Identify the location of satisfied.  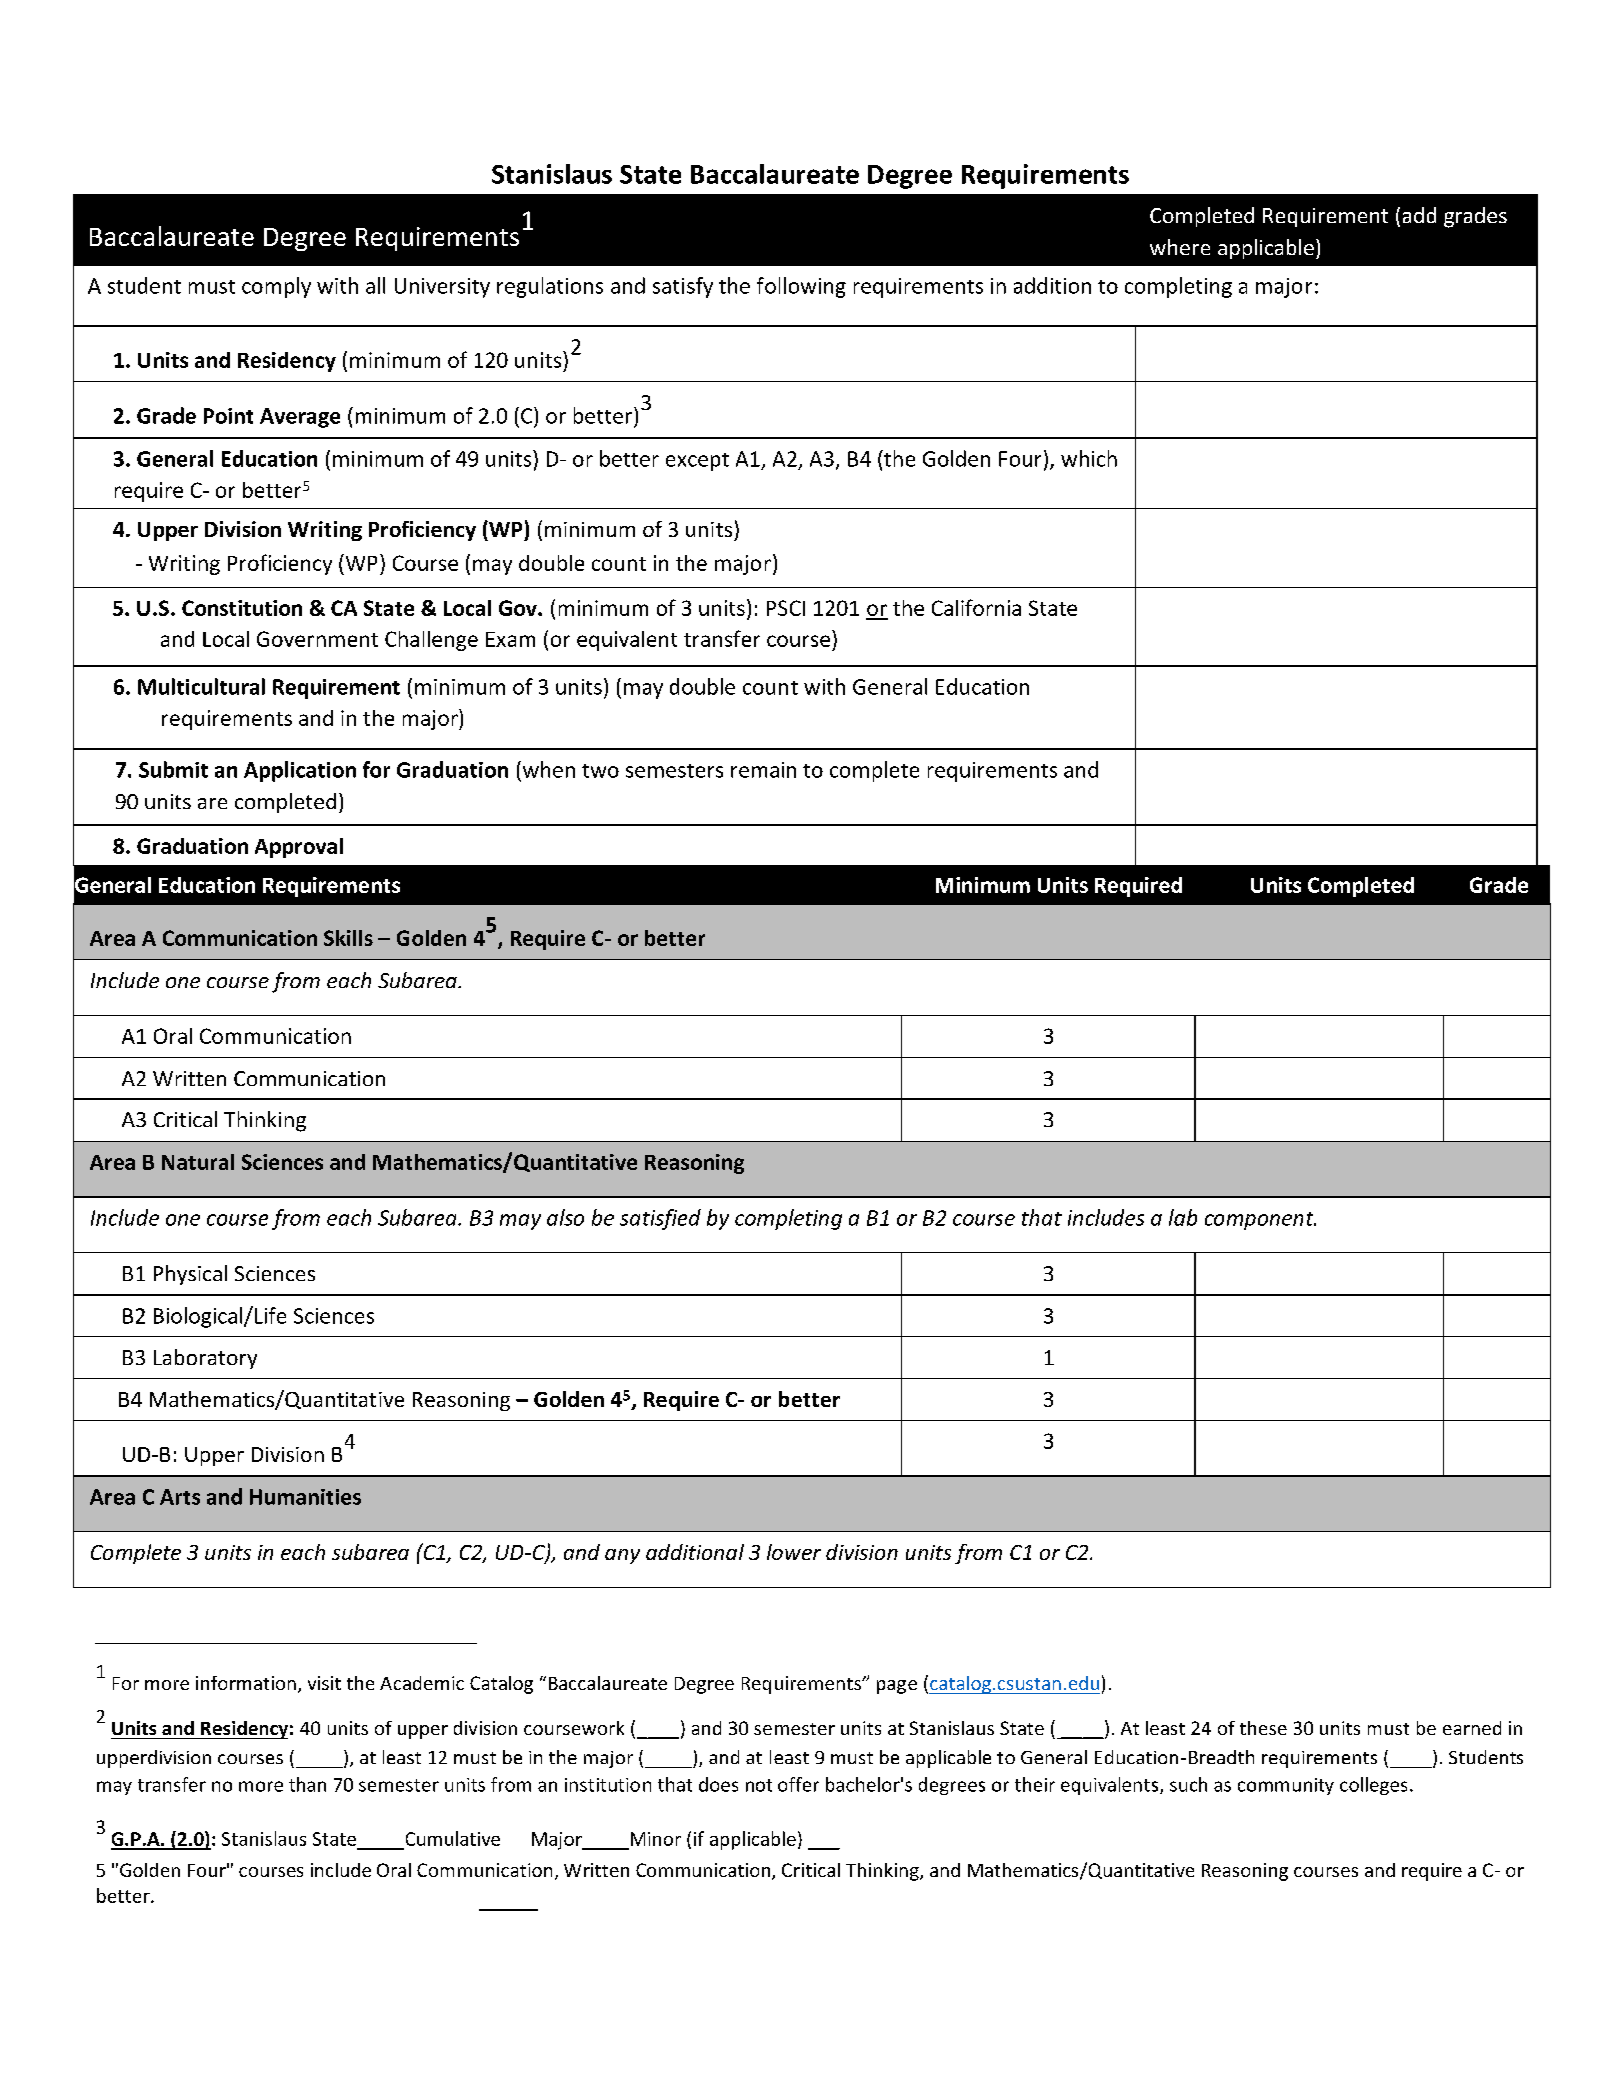
(660, 1219).
